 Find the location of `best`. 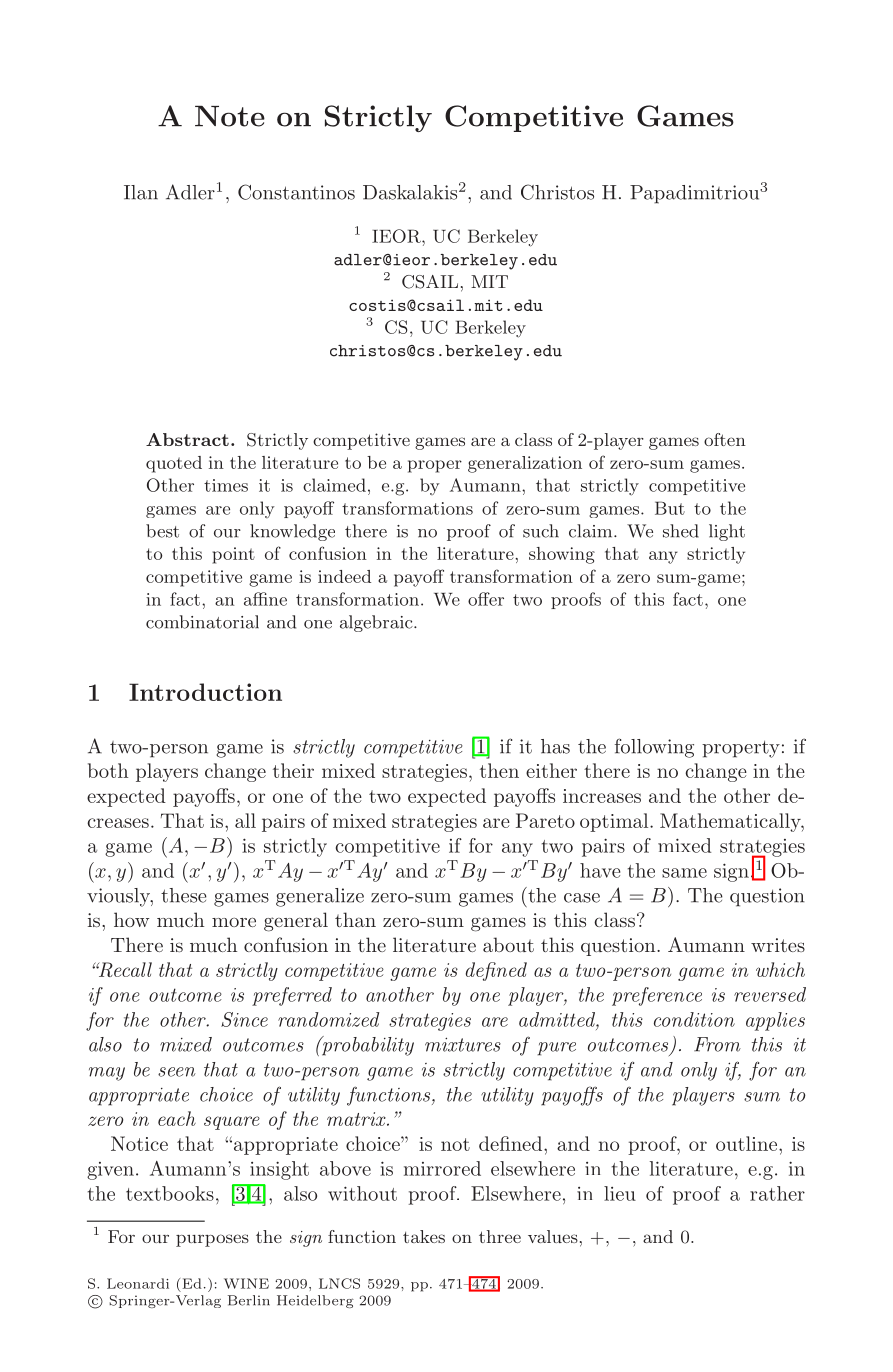

best is located at coordinates (162, 531).
